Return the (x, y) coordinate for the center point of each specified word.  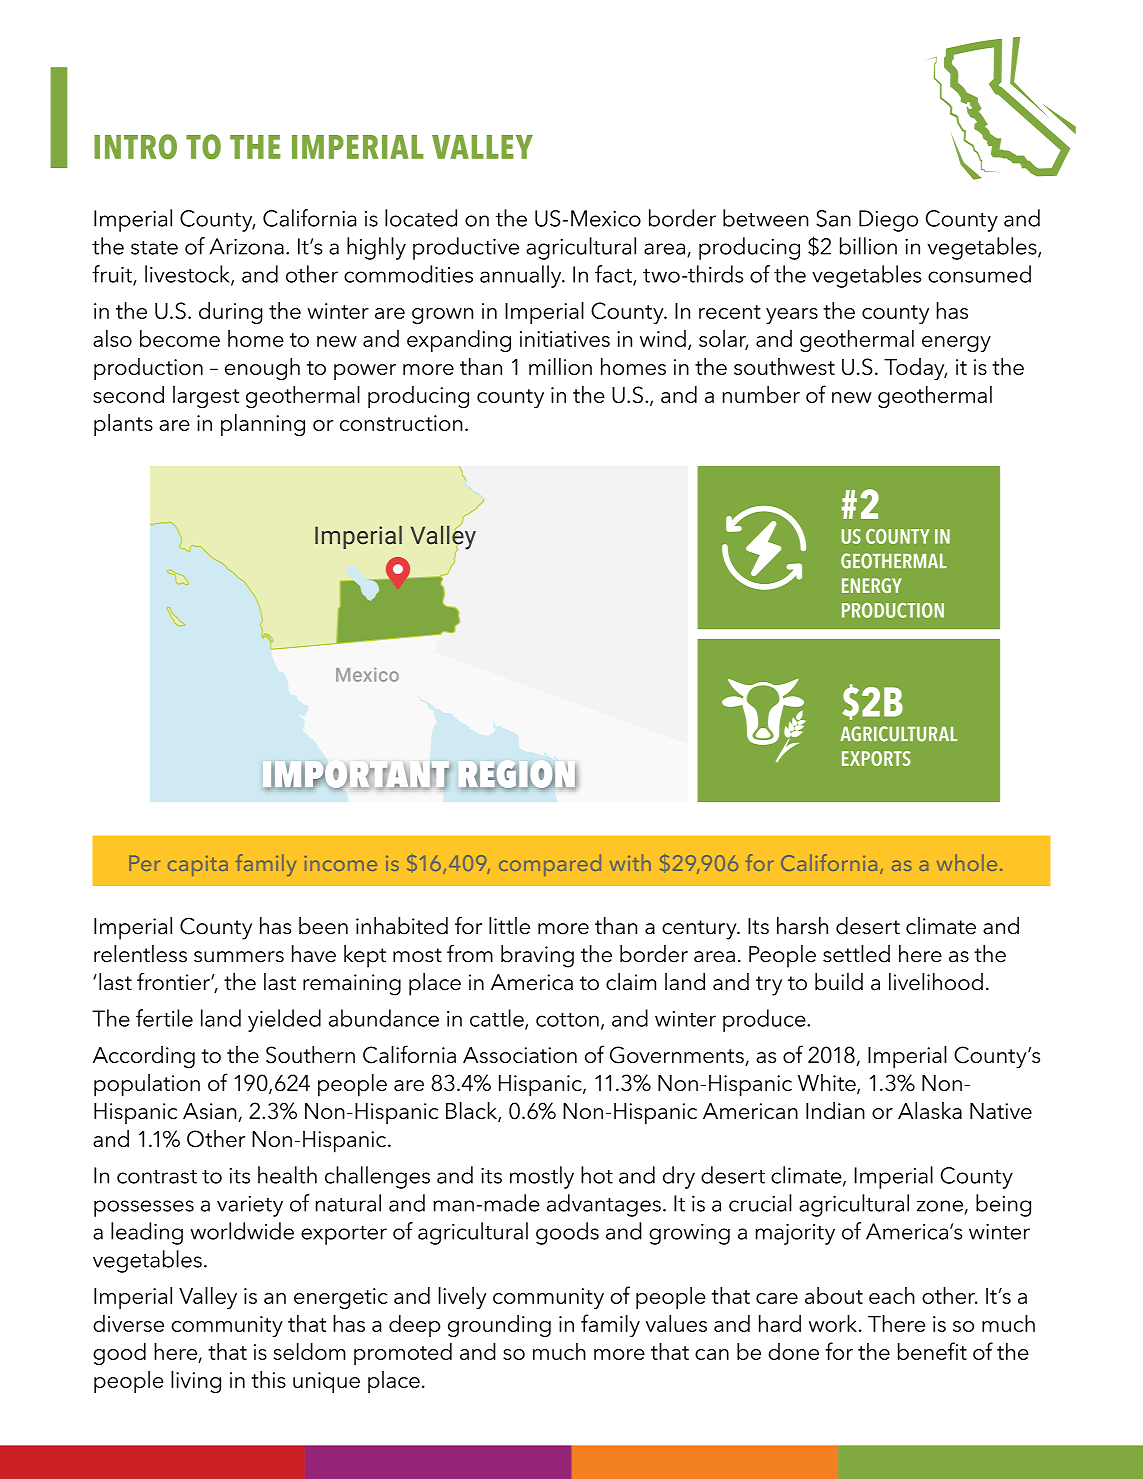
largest (206, 397)
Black (472, 1112)
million (560, 366)
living (196, 1382)
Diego (888, 221)
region (519, 777)
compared (550, 865)
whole (967, 862)
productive (466, 248)
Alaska (930, 1110)
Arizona (246, 246)
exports (876, 758)
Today (915, 369)
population (147, 1085)
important (358, 777)
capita (198, 866)
